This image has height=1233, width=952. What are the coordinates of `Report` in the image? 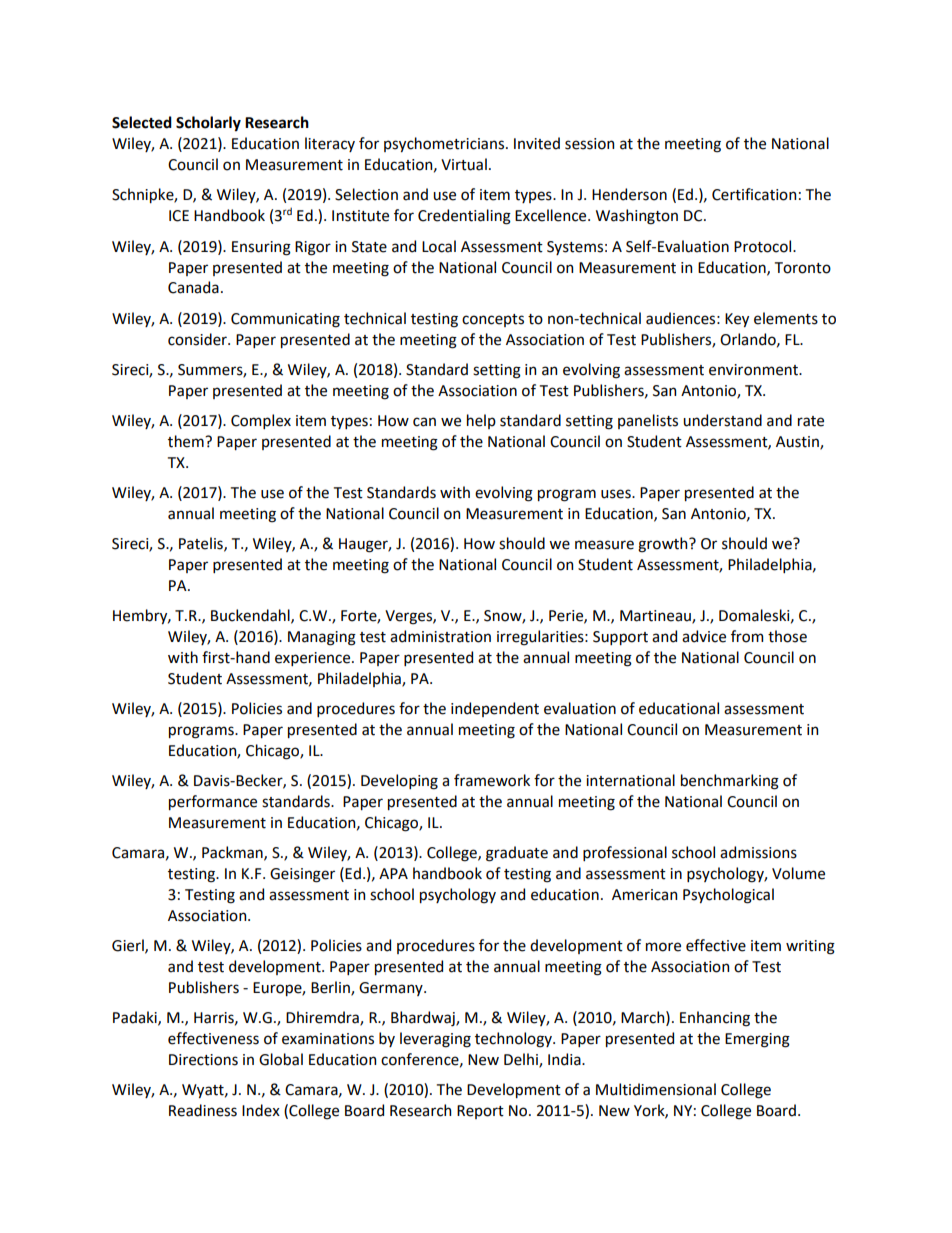 It's located at (480, 1112).
